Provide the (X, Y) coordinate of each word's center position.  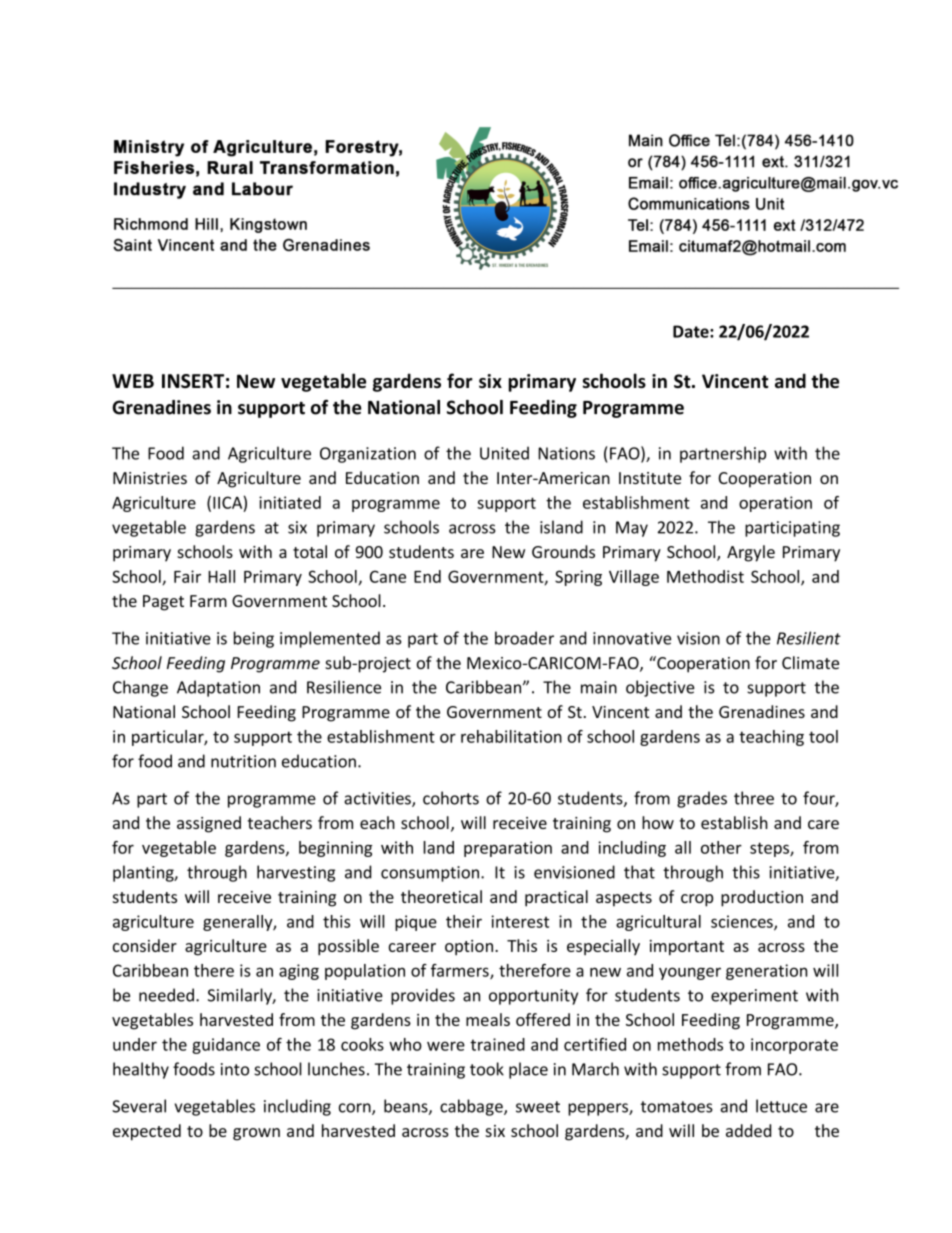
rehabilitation (511, 736)
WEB (133, 381)
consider (145, 945)
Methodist (705, 576)
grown (256, 1134)
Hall (221, 576)
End (427, 576)
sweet (538, 1107)
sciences (743, 922)
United (504, 453)
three (754, 798)
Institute (650, 478)
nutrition (243, 761)
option (470, 947)
